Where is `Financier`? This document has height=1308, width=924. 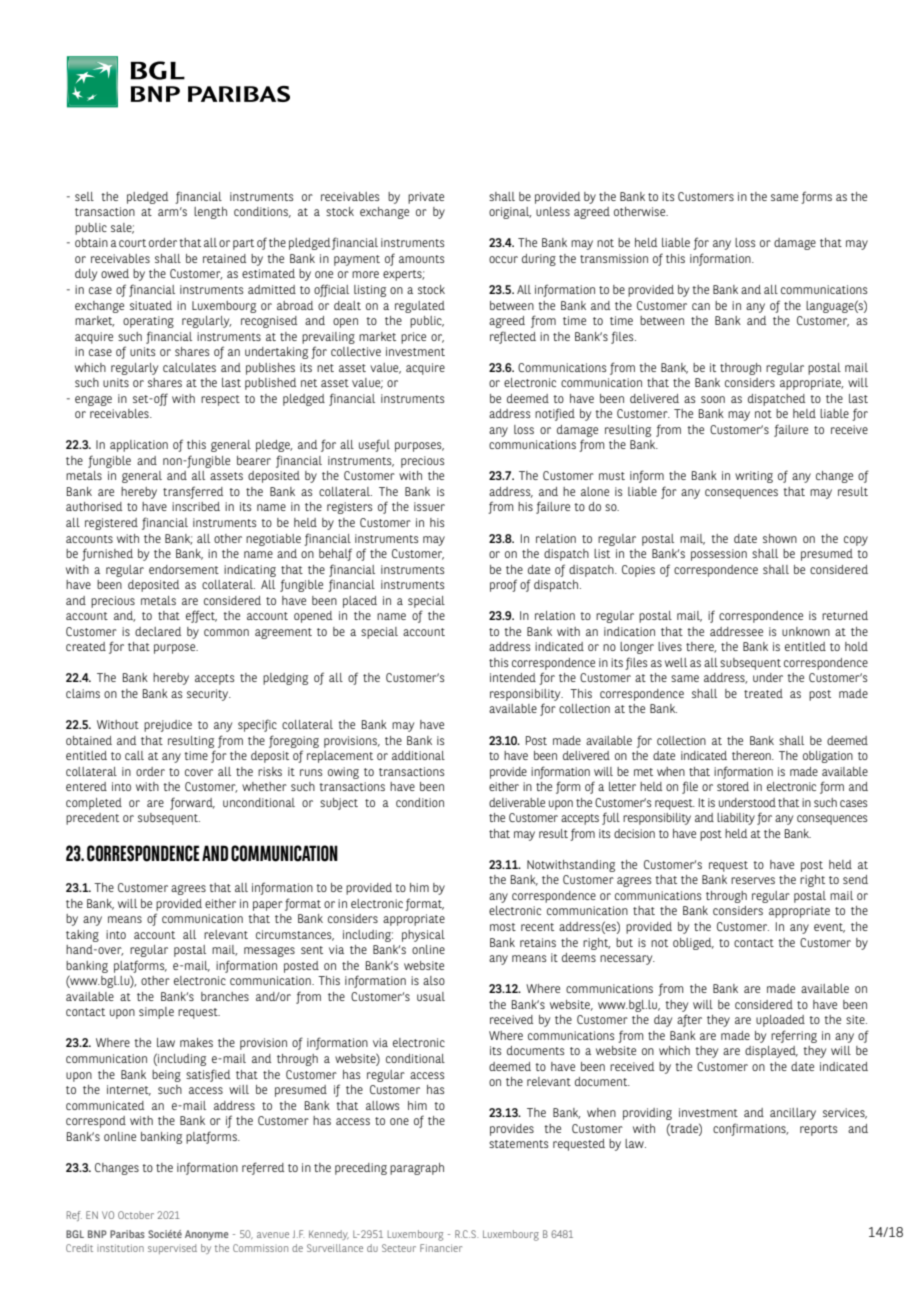 Financier is located at coordinates (441, 1248).
